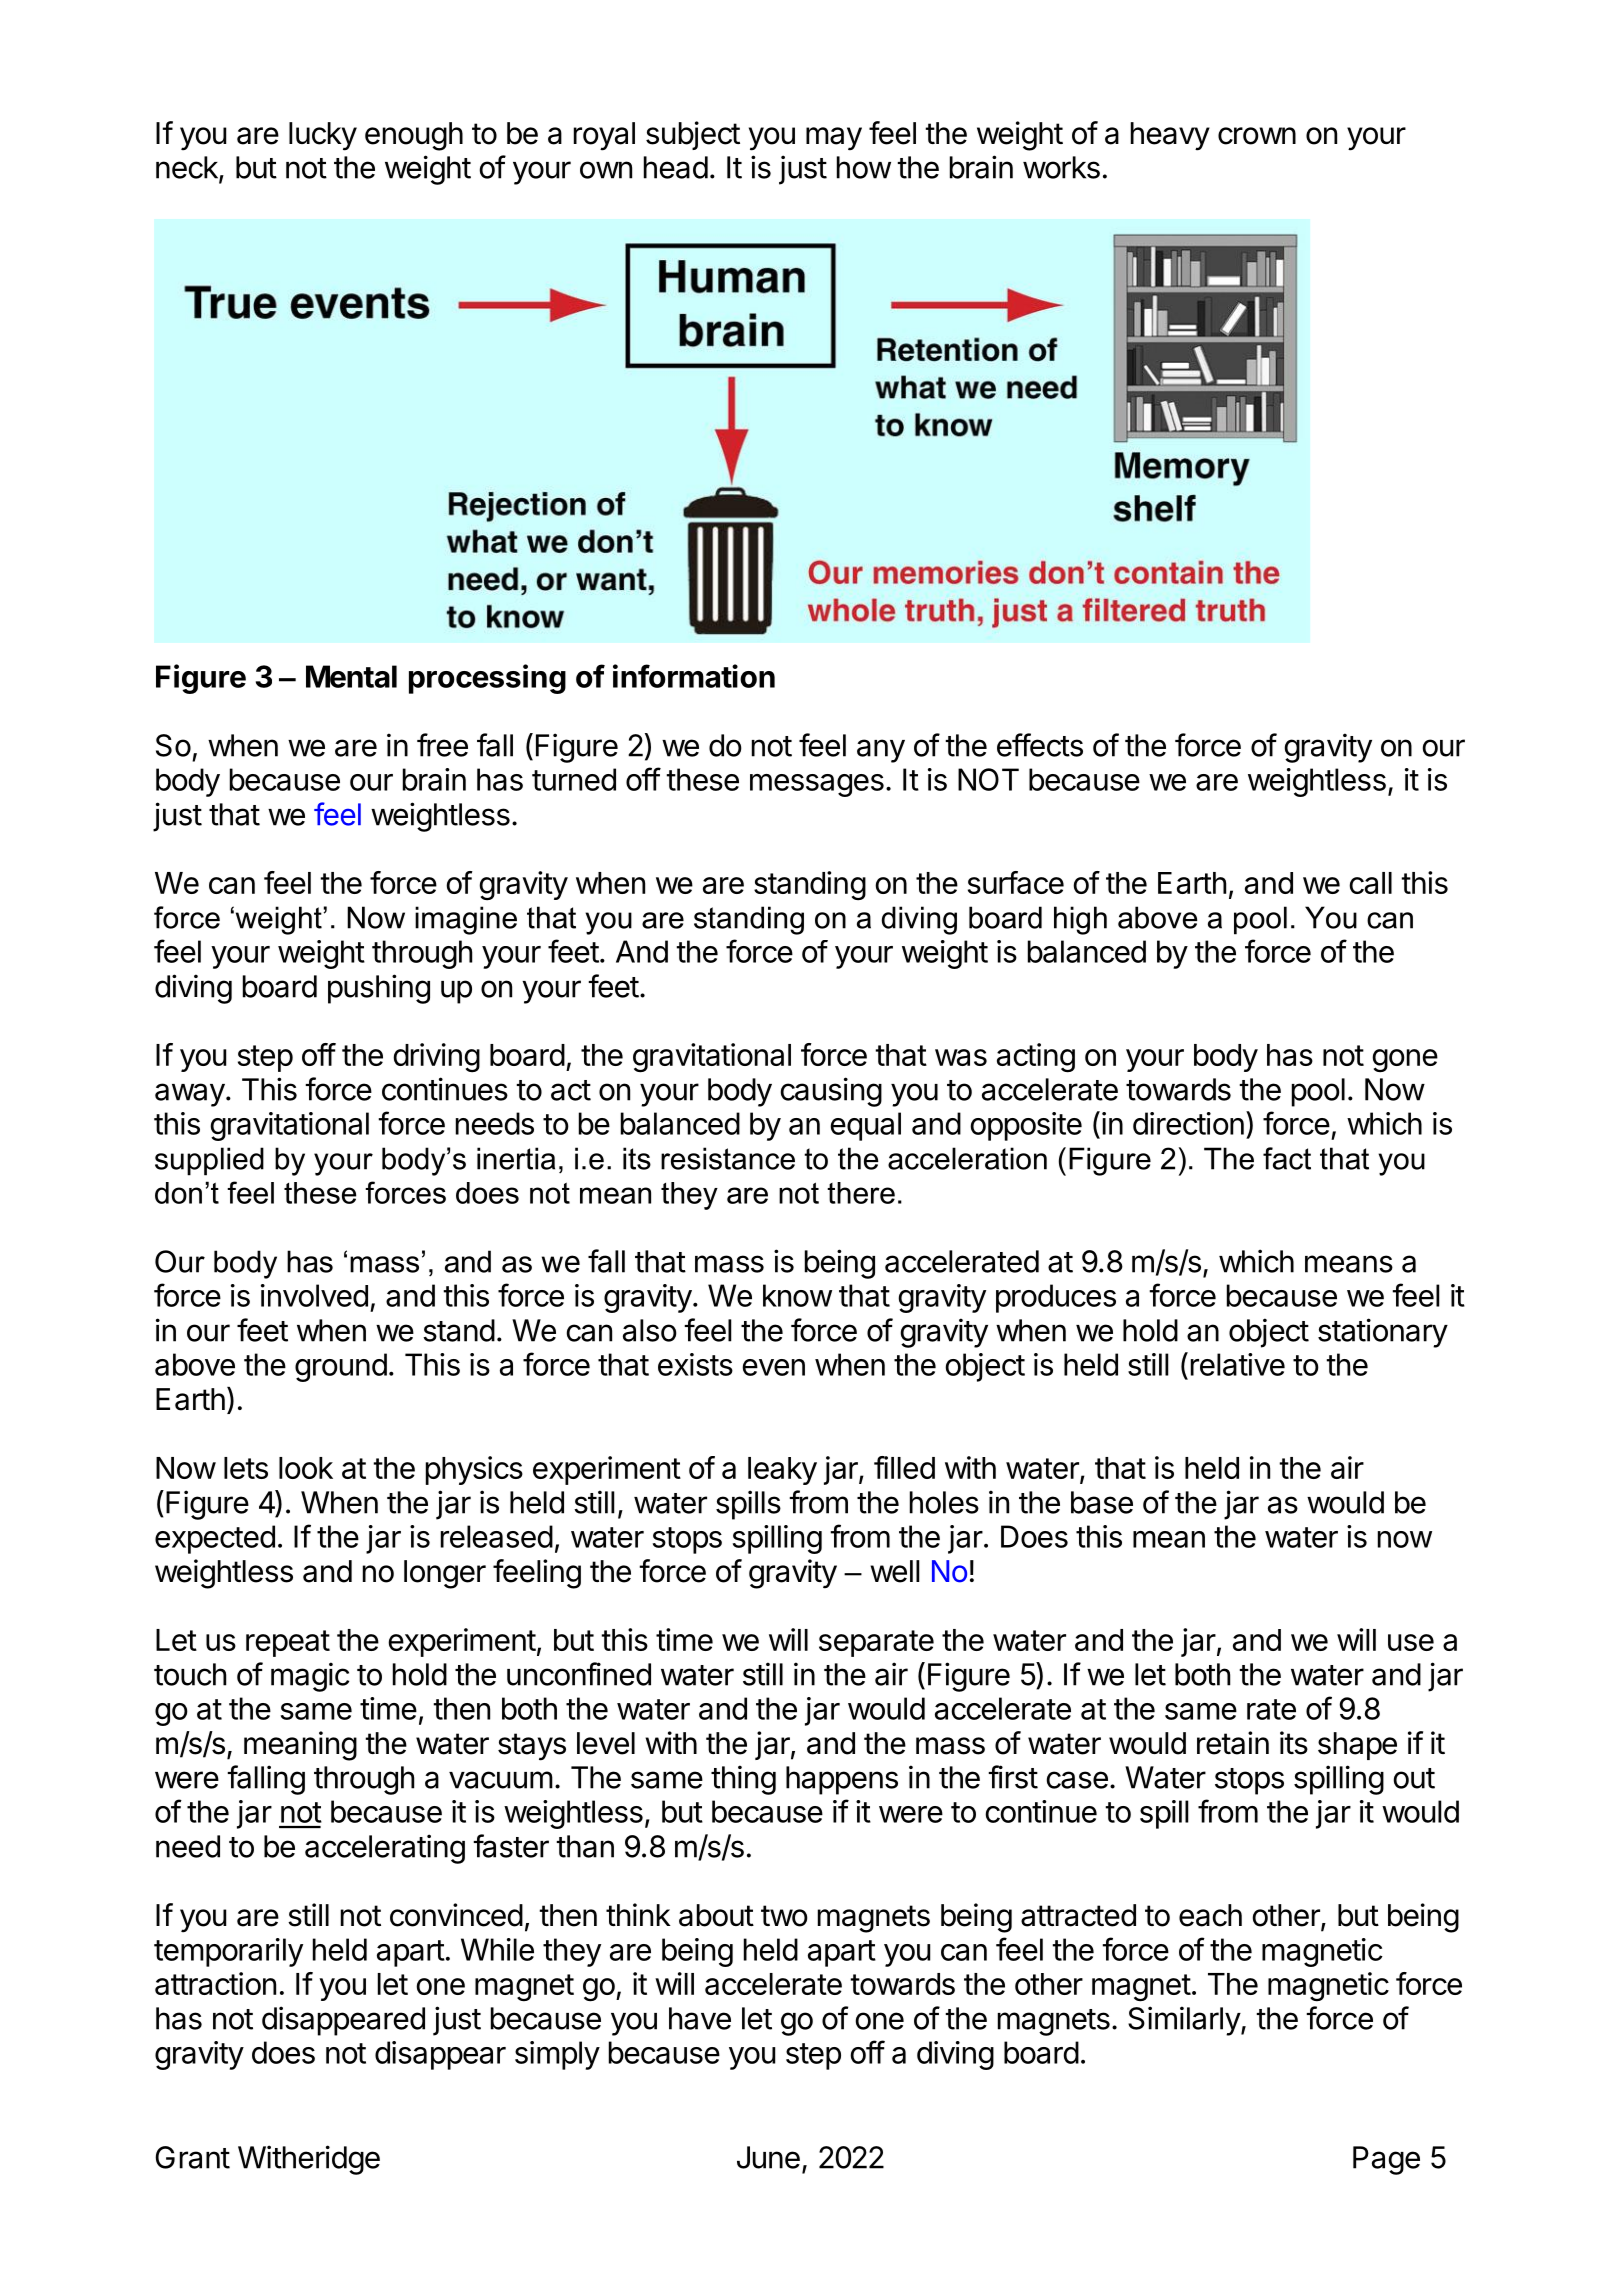 Image resolution: width=1619 pixels, height=2290 pixels. What do you see at coordinates (728, 1158) in the image?
I see `resistance` at bounding box center [728, 1158].
